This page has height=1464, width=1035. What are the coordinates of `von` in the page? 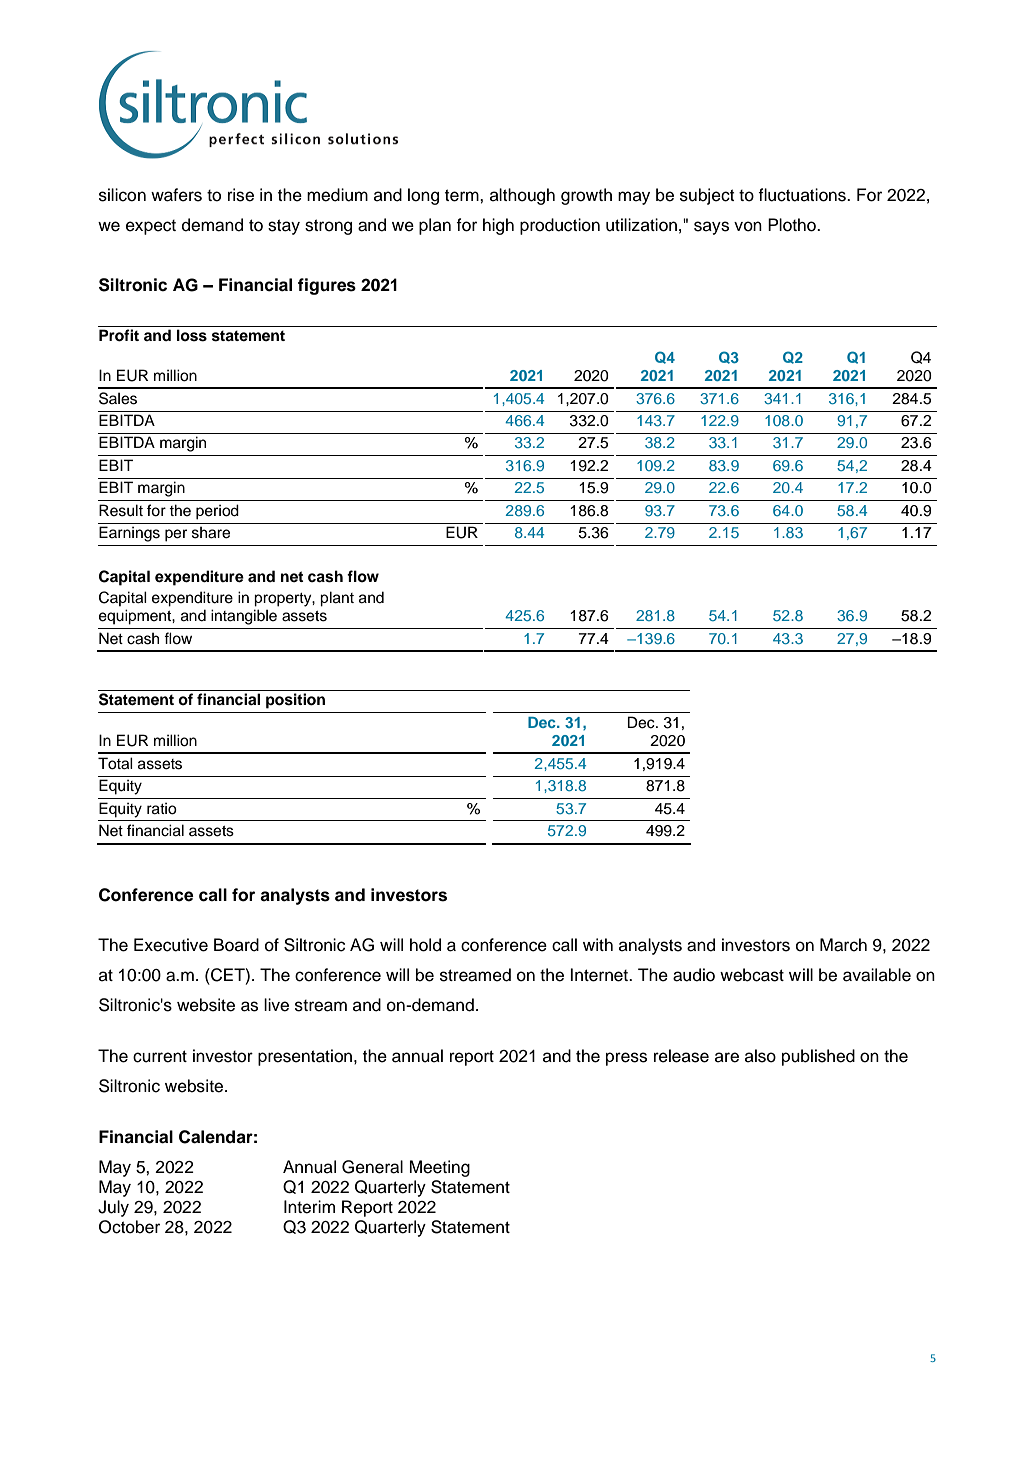 It's located at (748, 226).
